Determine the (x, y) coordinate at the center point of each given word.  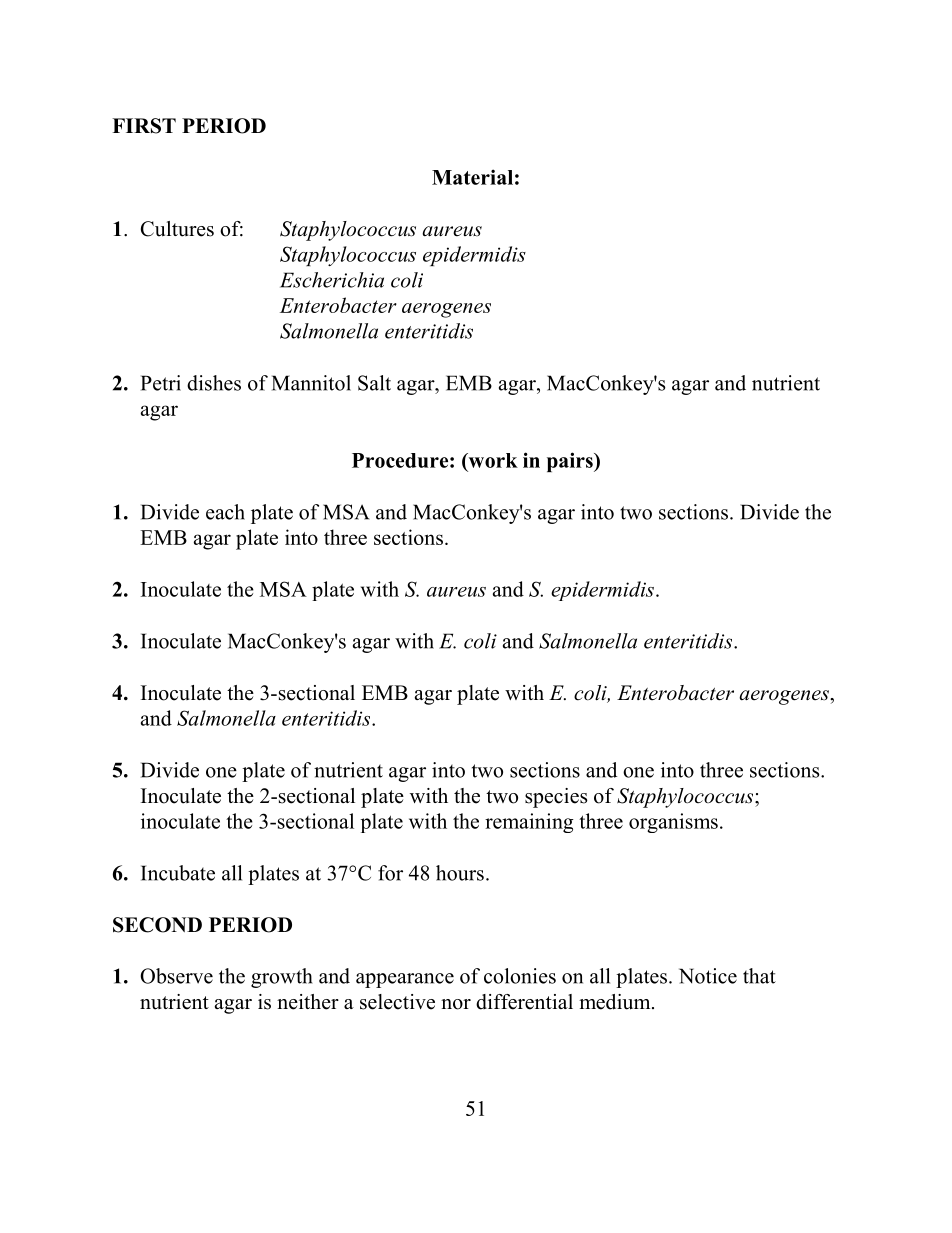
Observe (176, 976)
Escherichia (332, 280)
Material (472, 177)
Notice (708, 976)
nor (456, 1004)
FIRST (144, 126)
